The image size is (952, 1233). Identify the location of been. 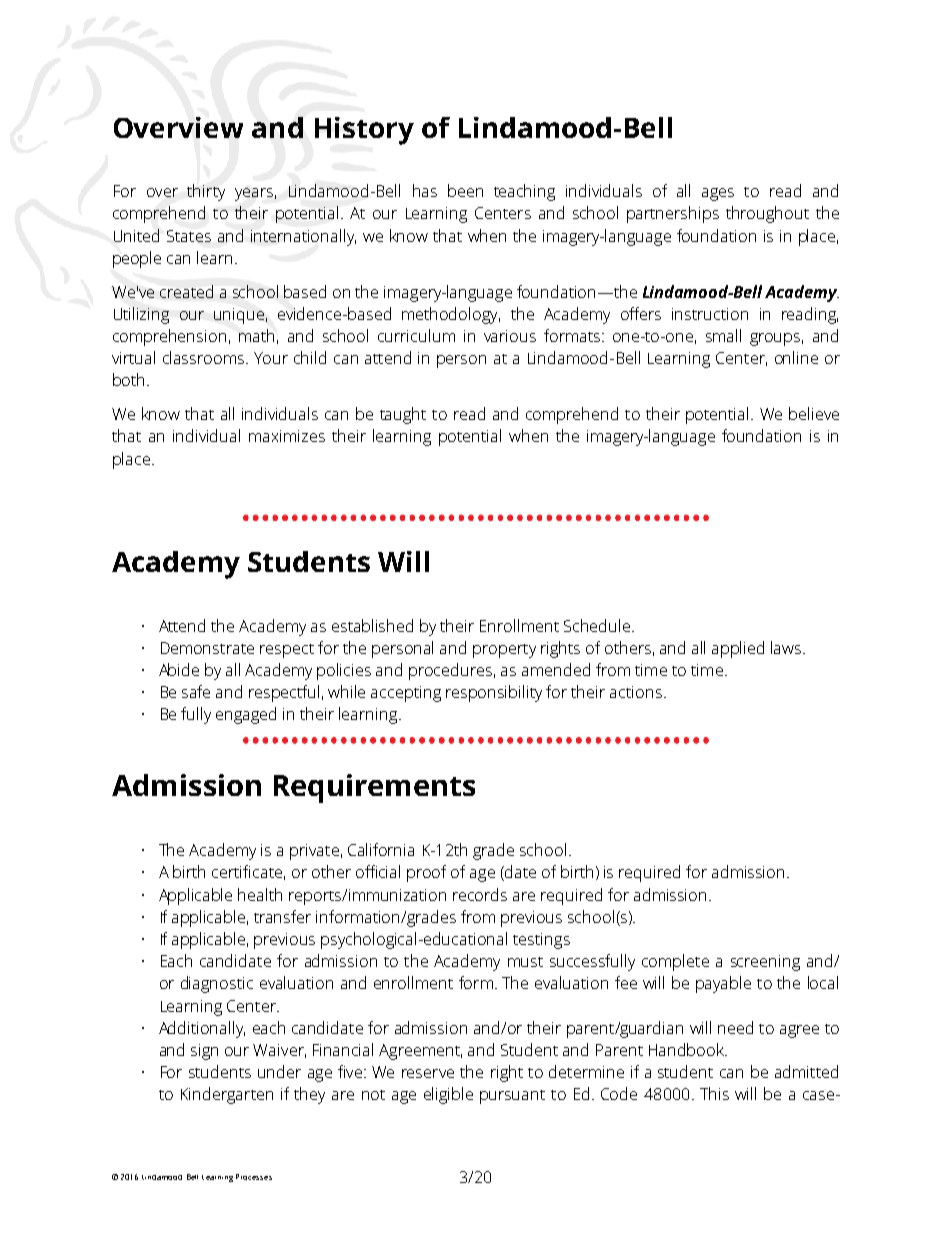
(465, 190).
